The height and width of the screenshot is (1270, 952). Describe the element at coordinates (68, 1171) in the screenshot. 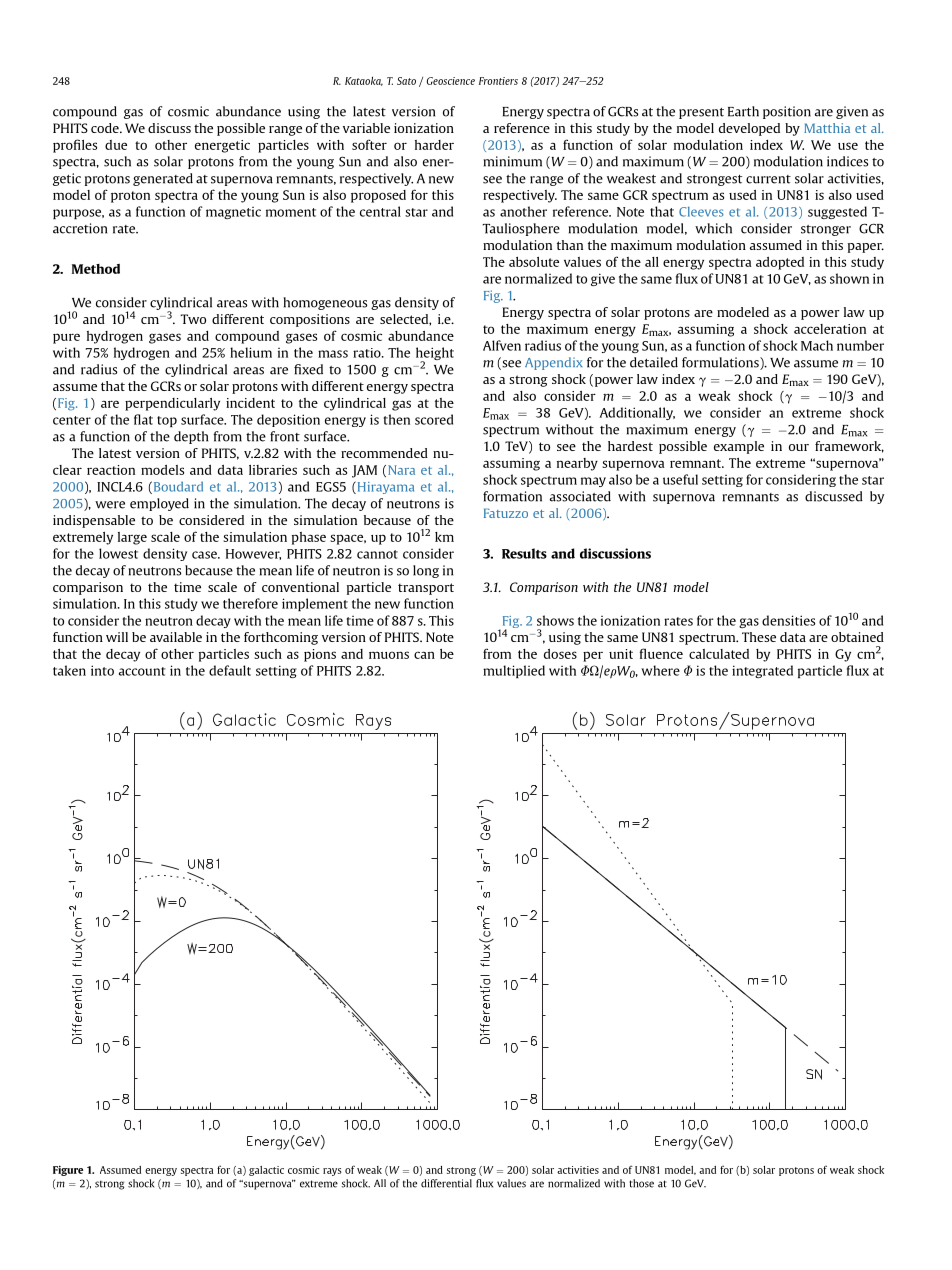

I see `Figure` at that location.
